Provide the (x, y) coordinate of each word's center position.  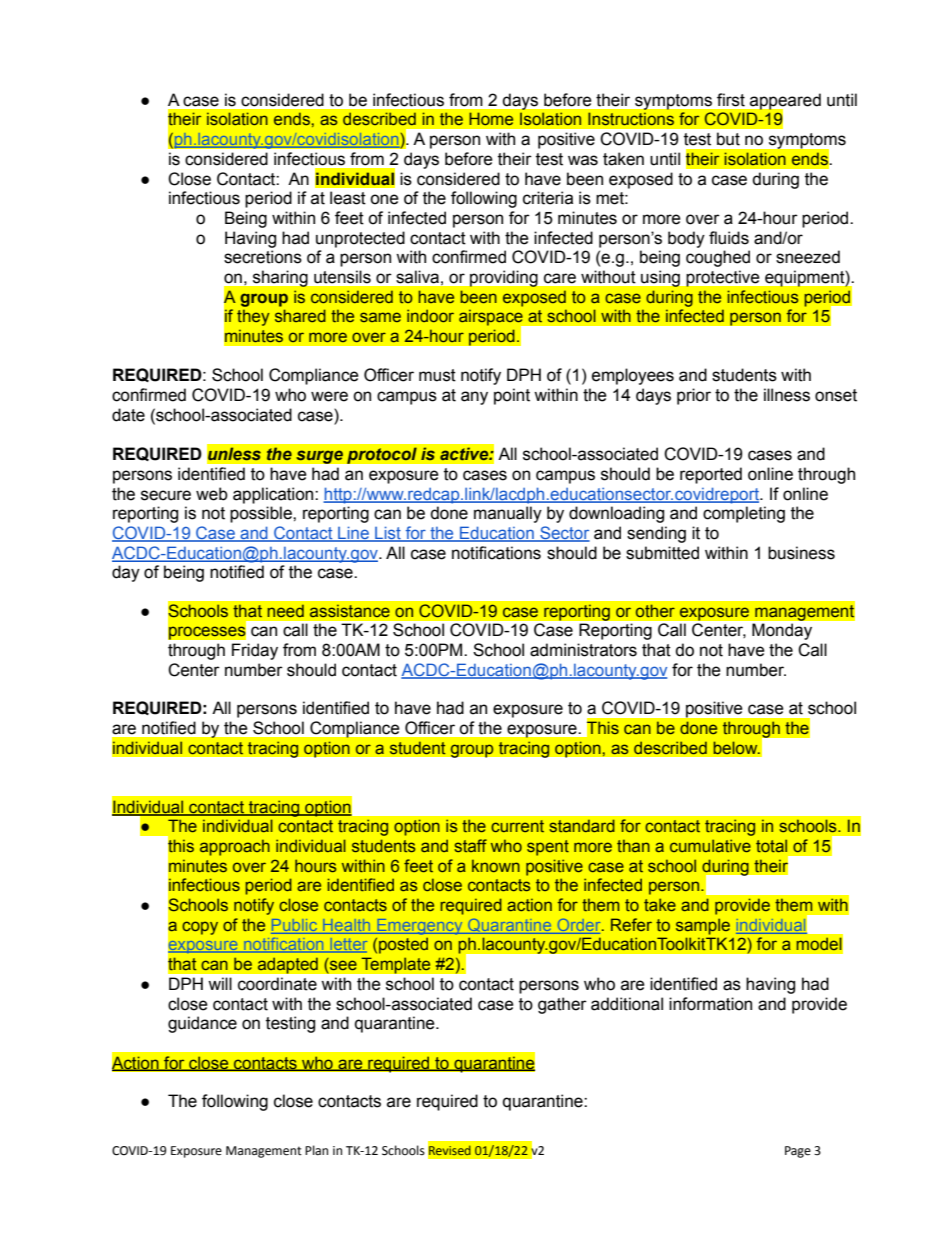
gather (562, 1005)
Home (491, 118)
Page (798, 1152)
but (728, 139)
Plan (316, 1150)
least (348, 198)
